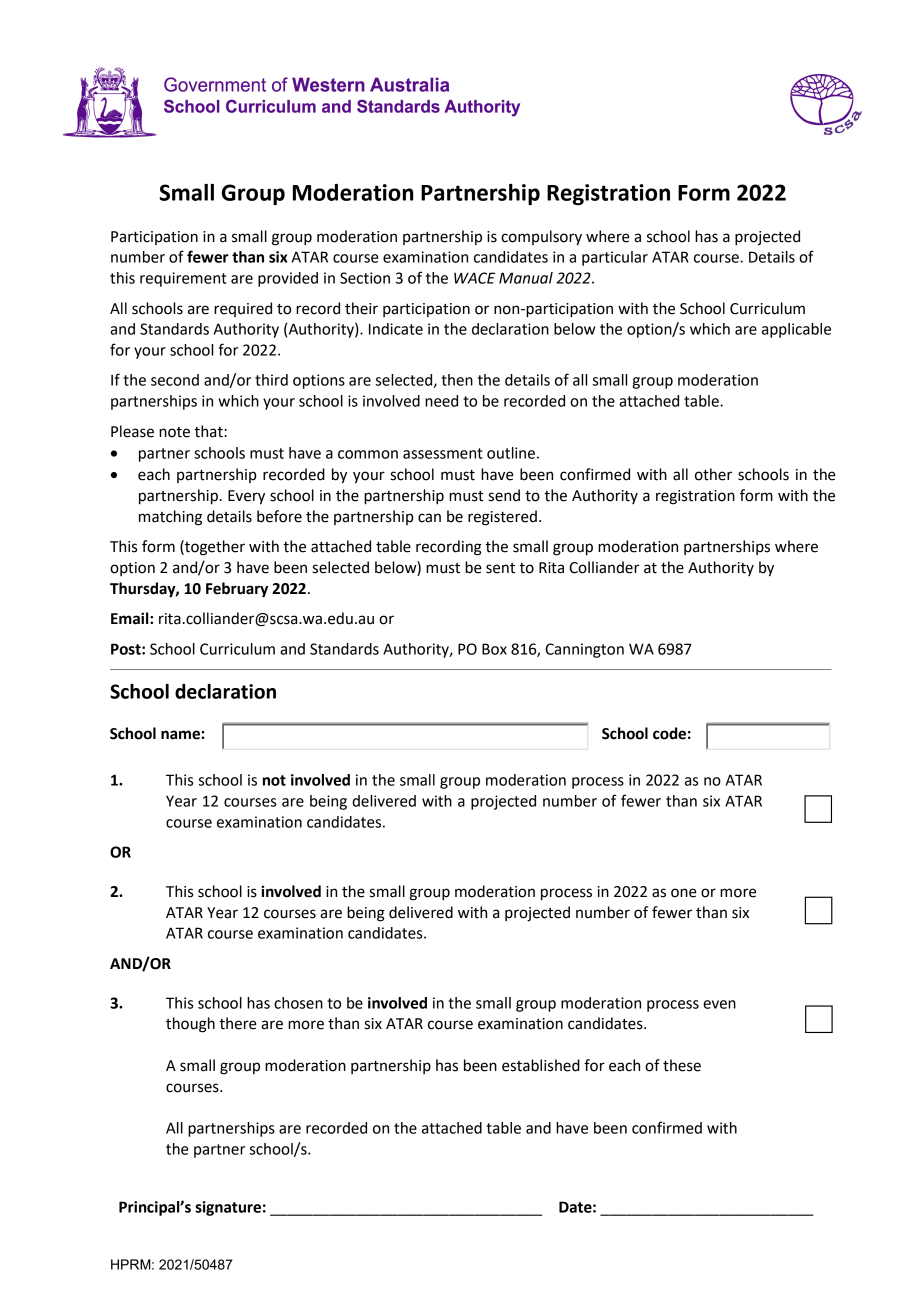 The image size is (924, 1308). Describe the element at coordinates (541, 1065) in the image. I see `established` at that location.
